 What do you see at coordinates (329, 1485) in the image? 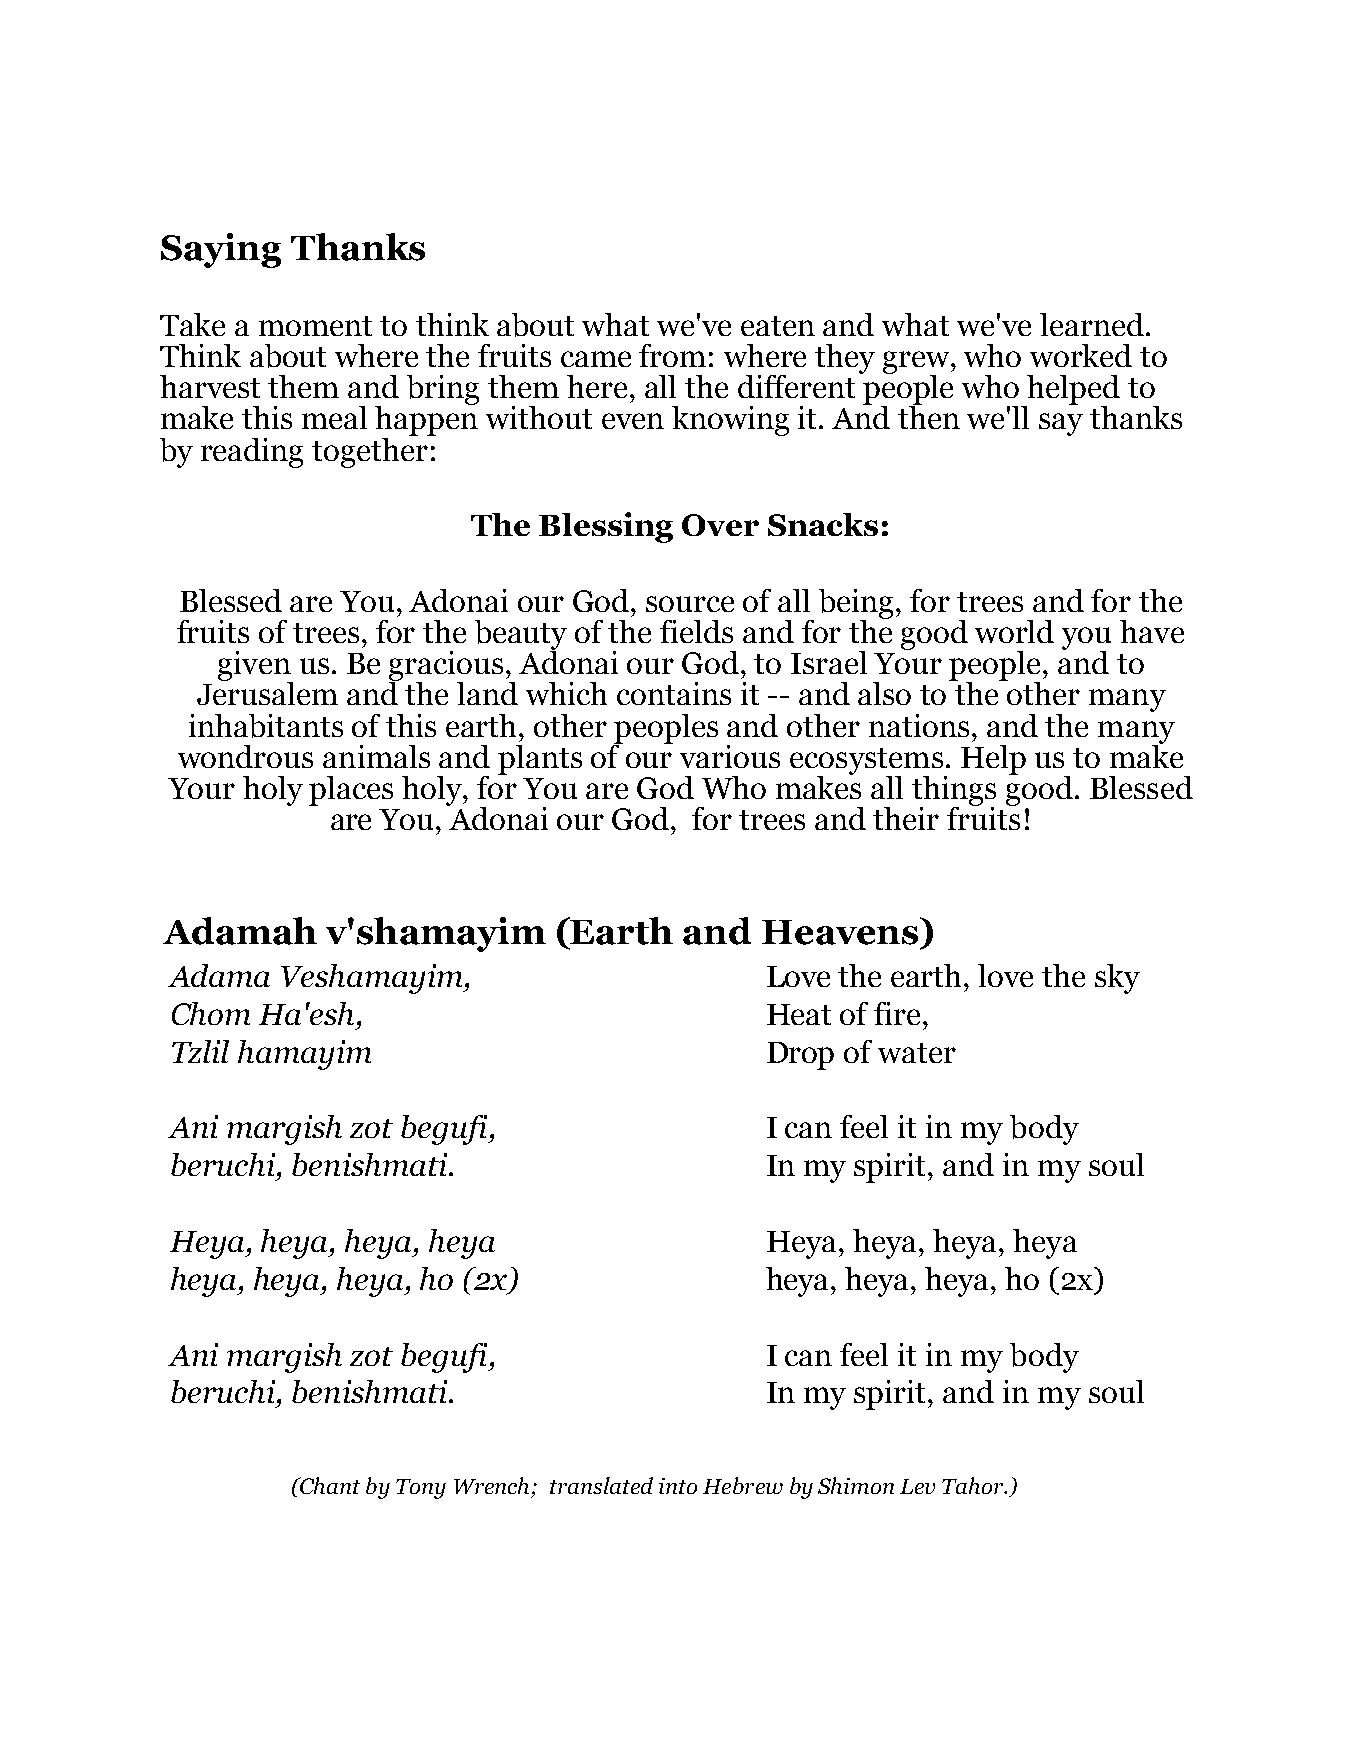
I see `Chant` at bounding box center [329, 1485].
